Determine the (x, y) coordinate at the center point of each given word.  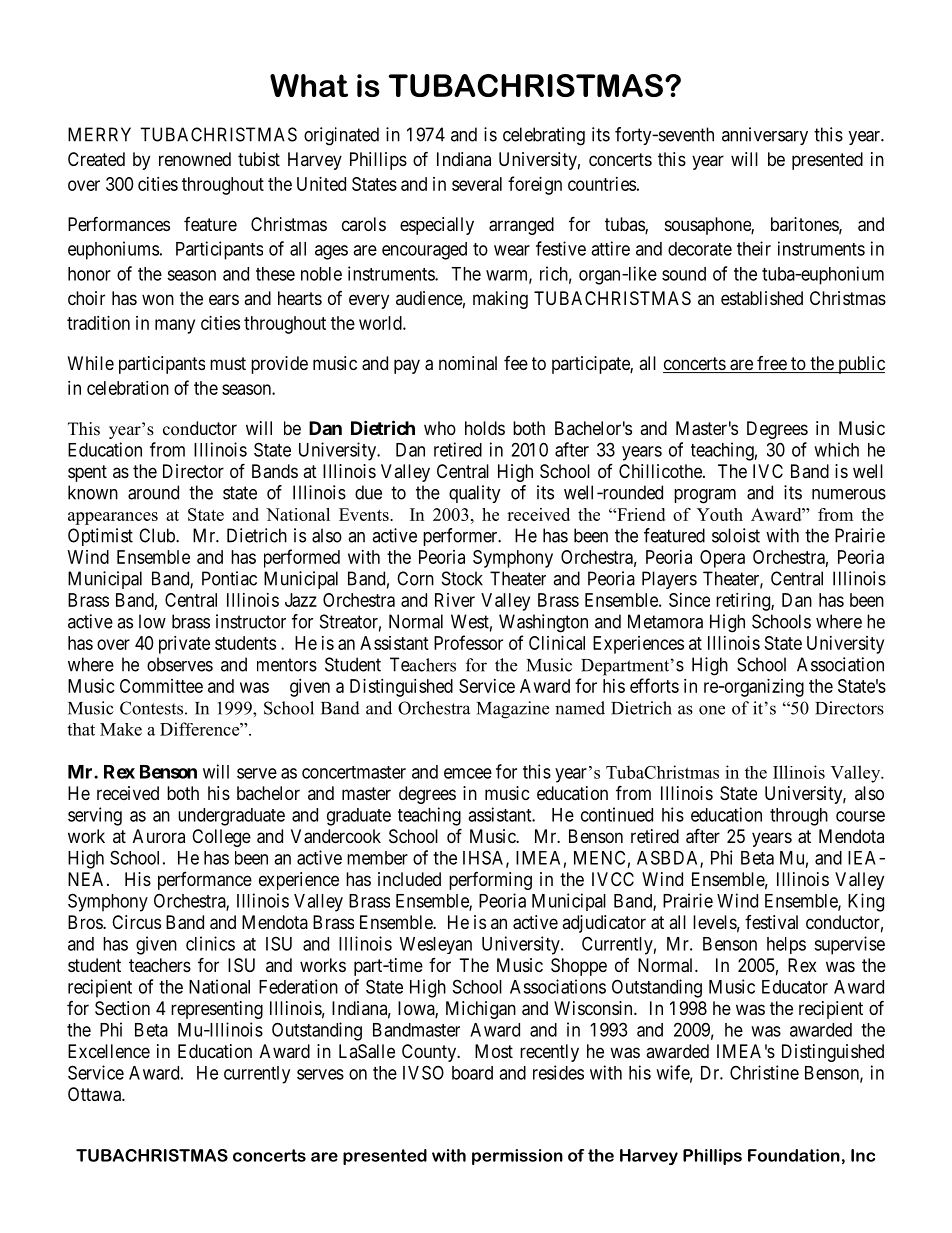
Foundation (794, 1155)
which (836, 449)
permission (517, 1157)
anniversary (765, 136)
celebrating (544, 136)
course (860, 816)
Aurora (159, 836)
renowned (195, 159)
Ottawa (95, 1094)
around (153, 492)
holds (485, 428)
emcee (468, 773)
